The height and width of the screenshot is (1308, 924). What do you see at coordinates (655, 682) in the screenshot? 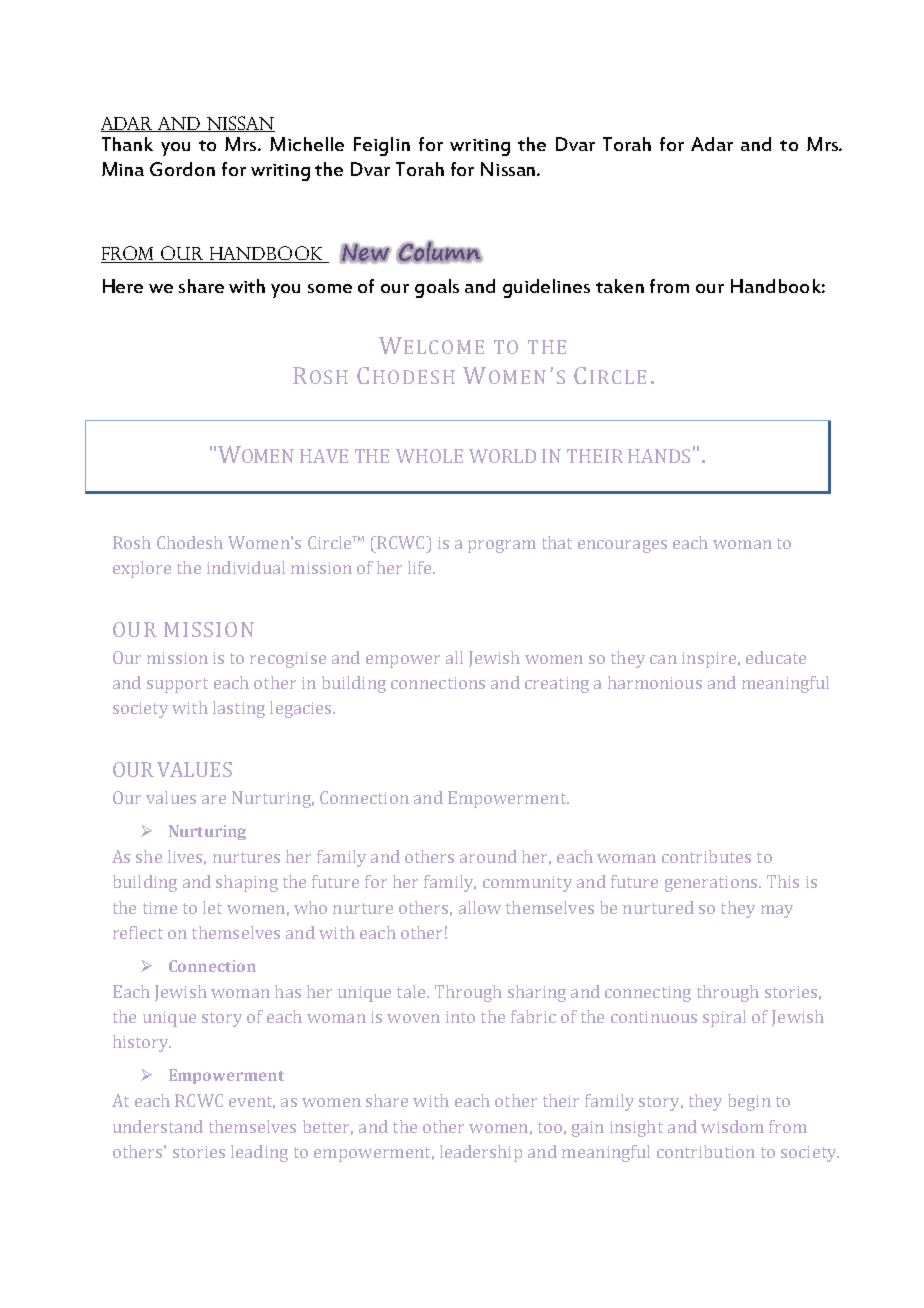
I see `harmonious` at bounding box center [655, 682].
